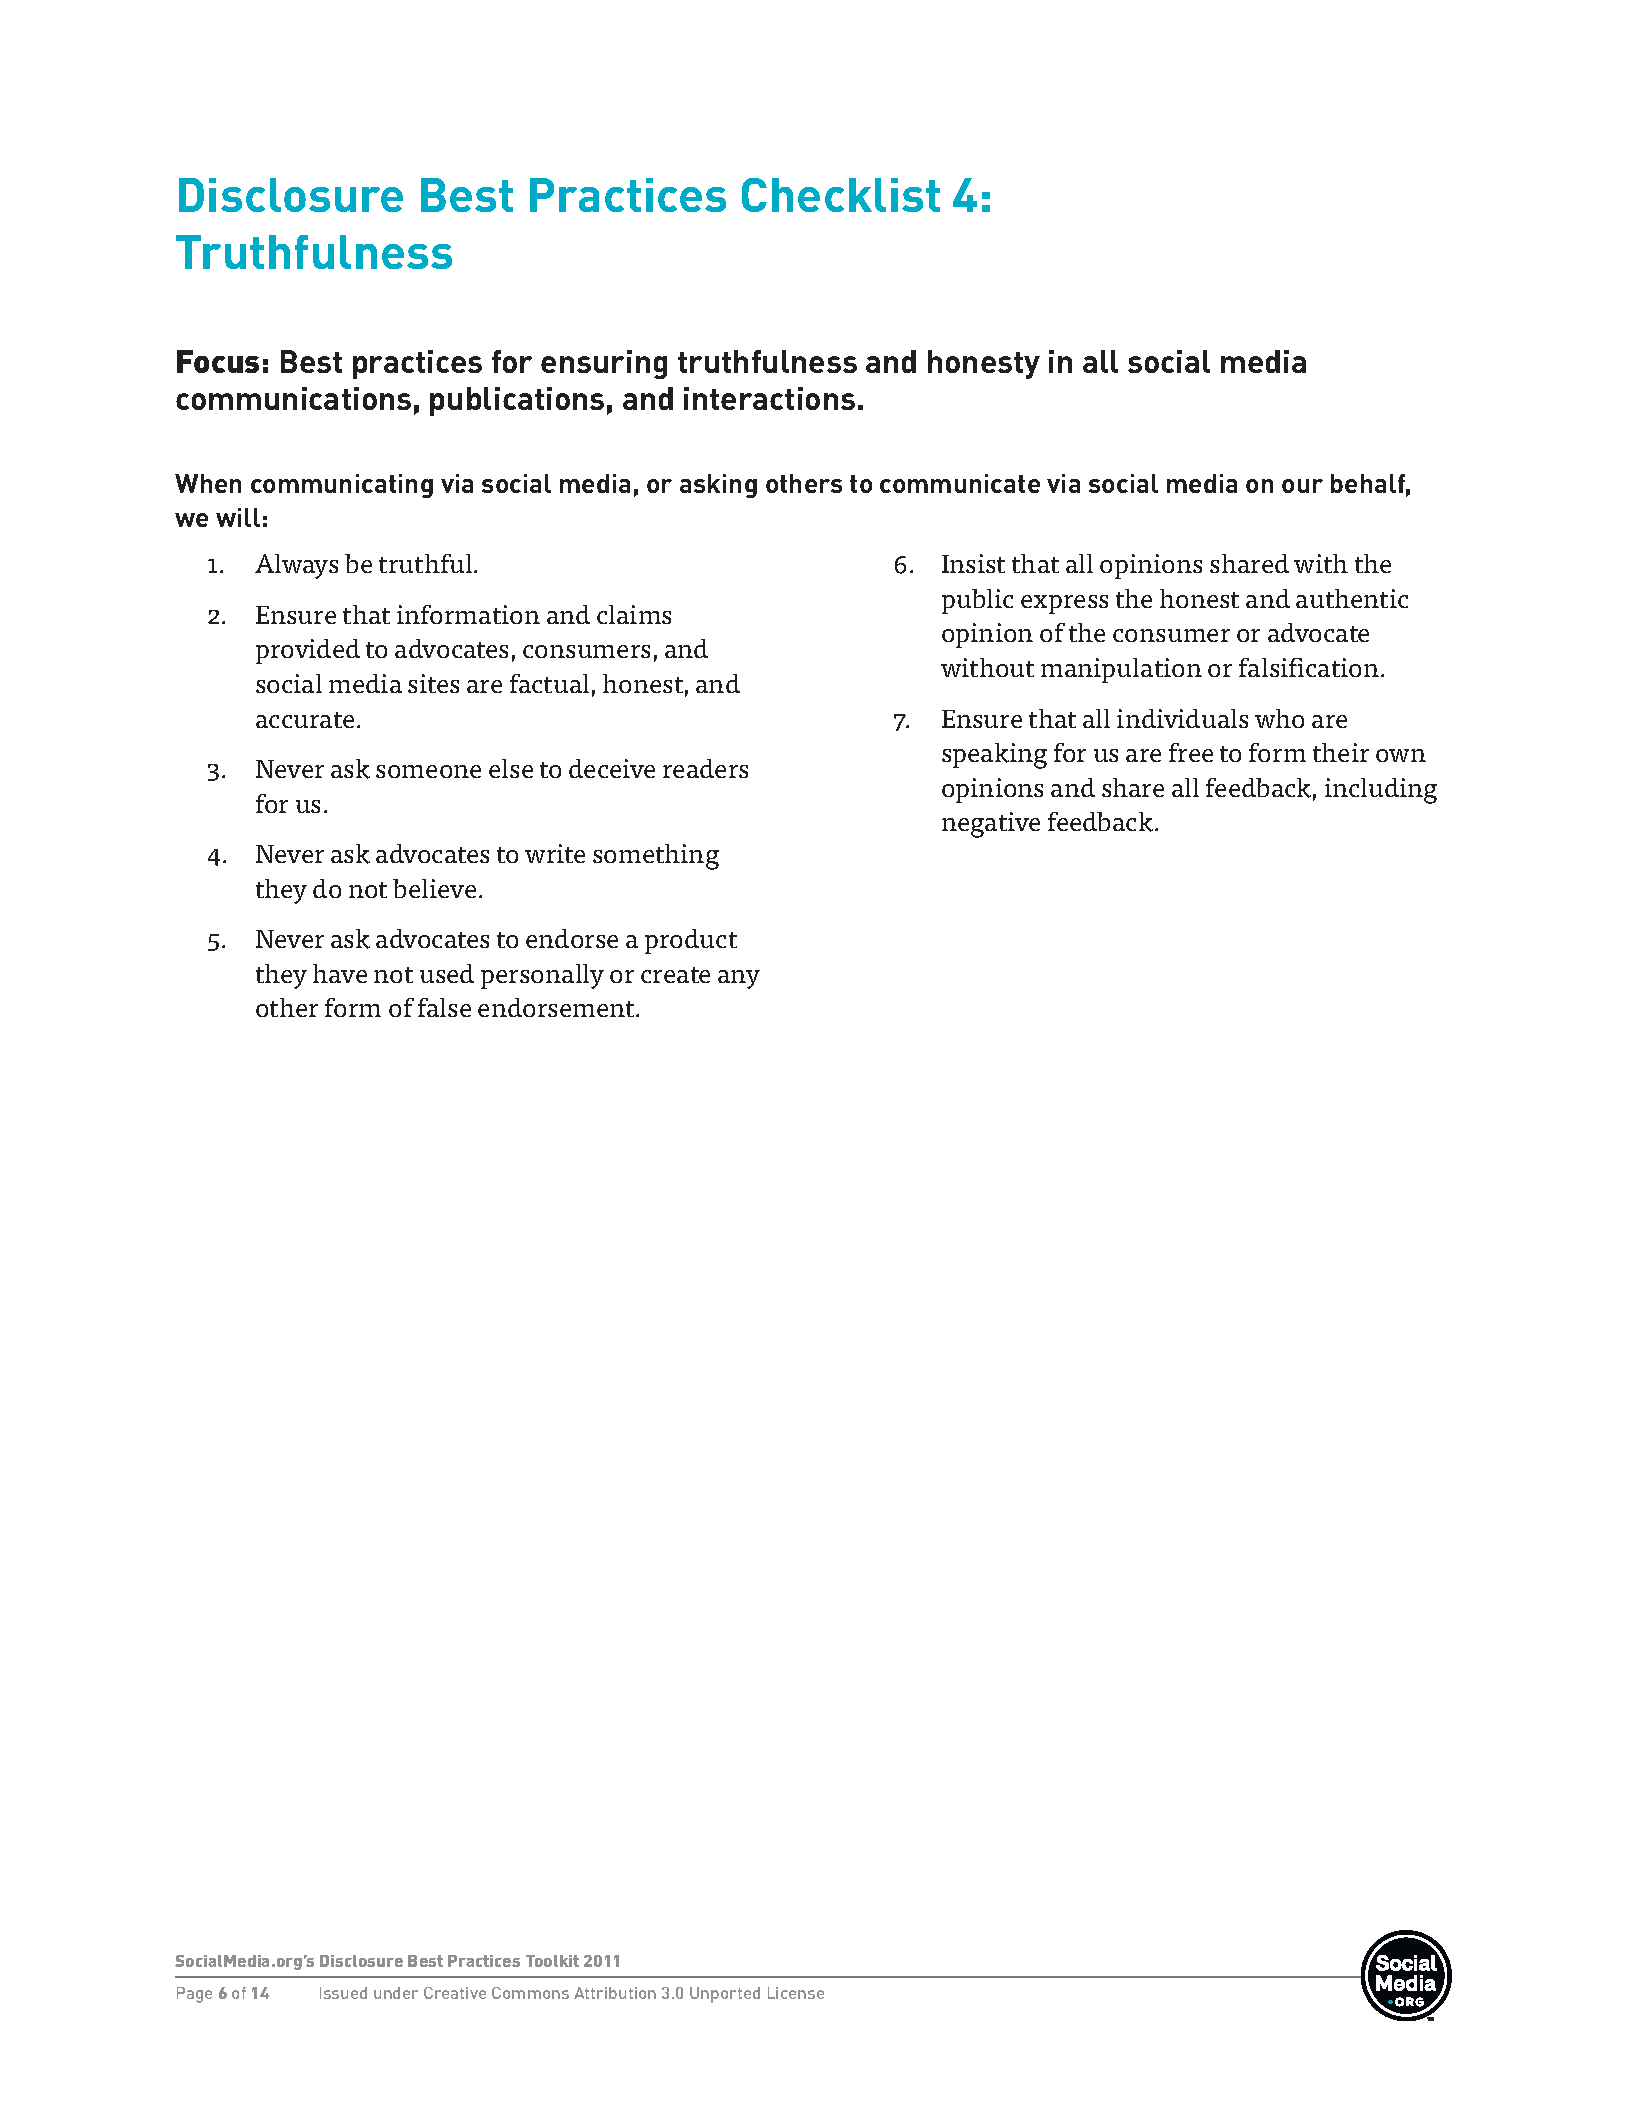  I want to click on Focus, so click(218, 361).
